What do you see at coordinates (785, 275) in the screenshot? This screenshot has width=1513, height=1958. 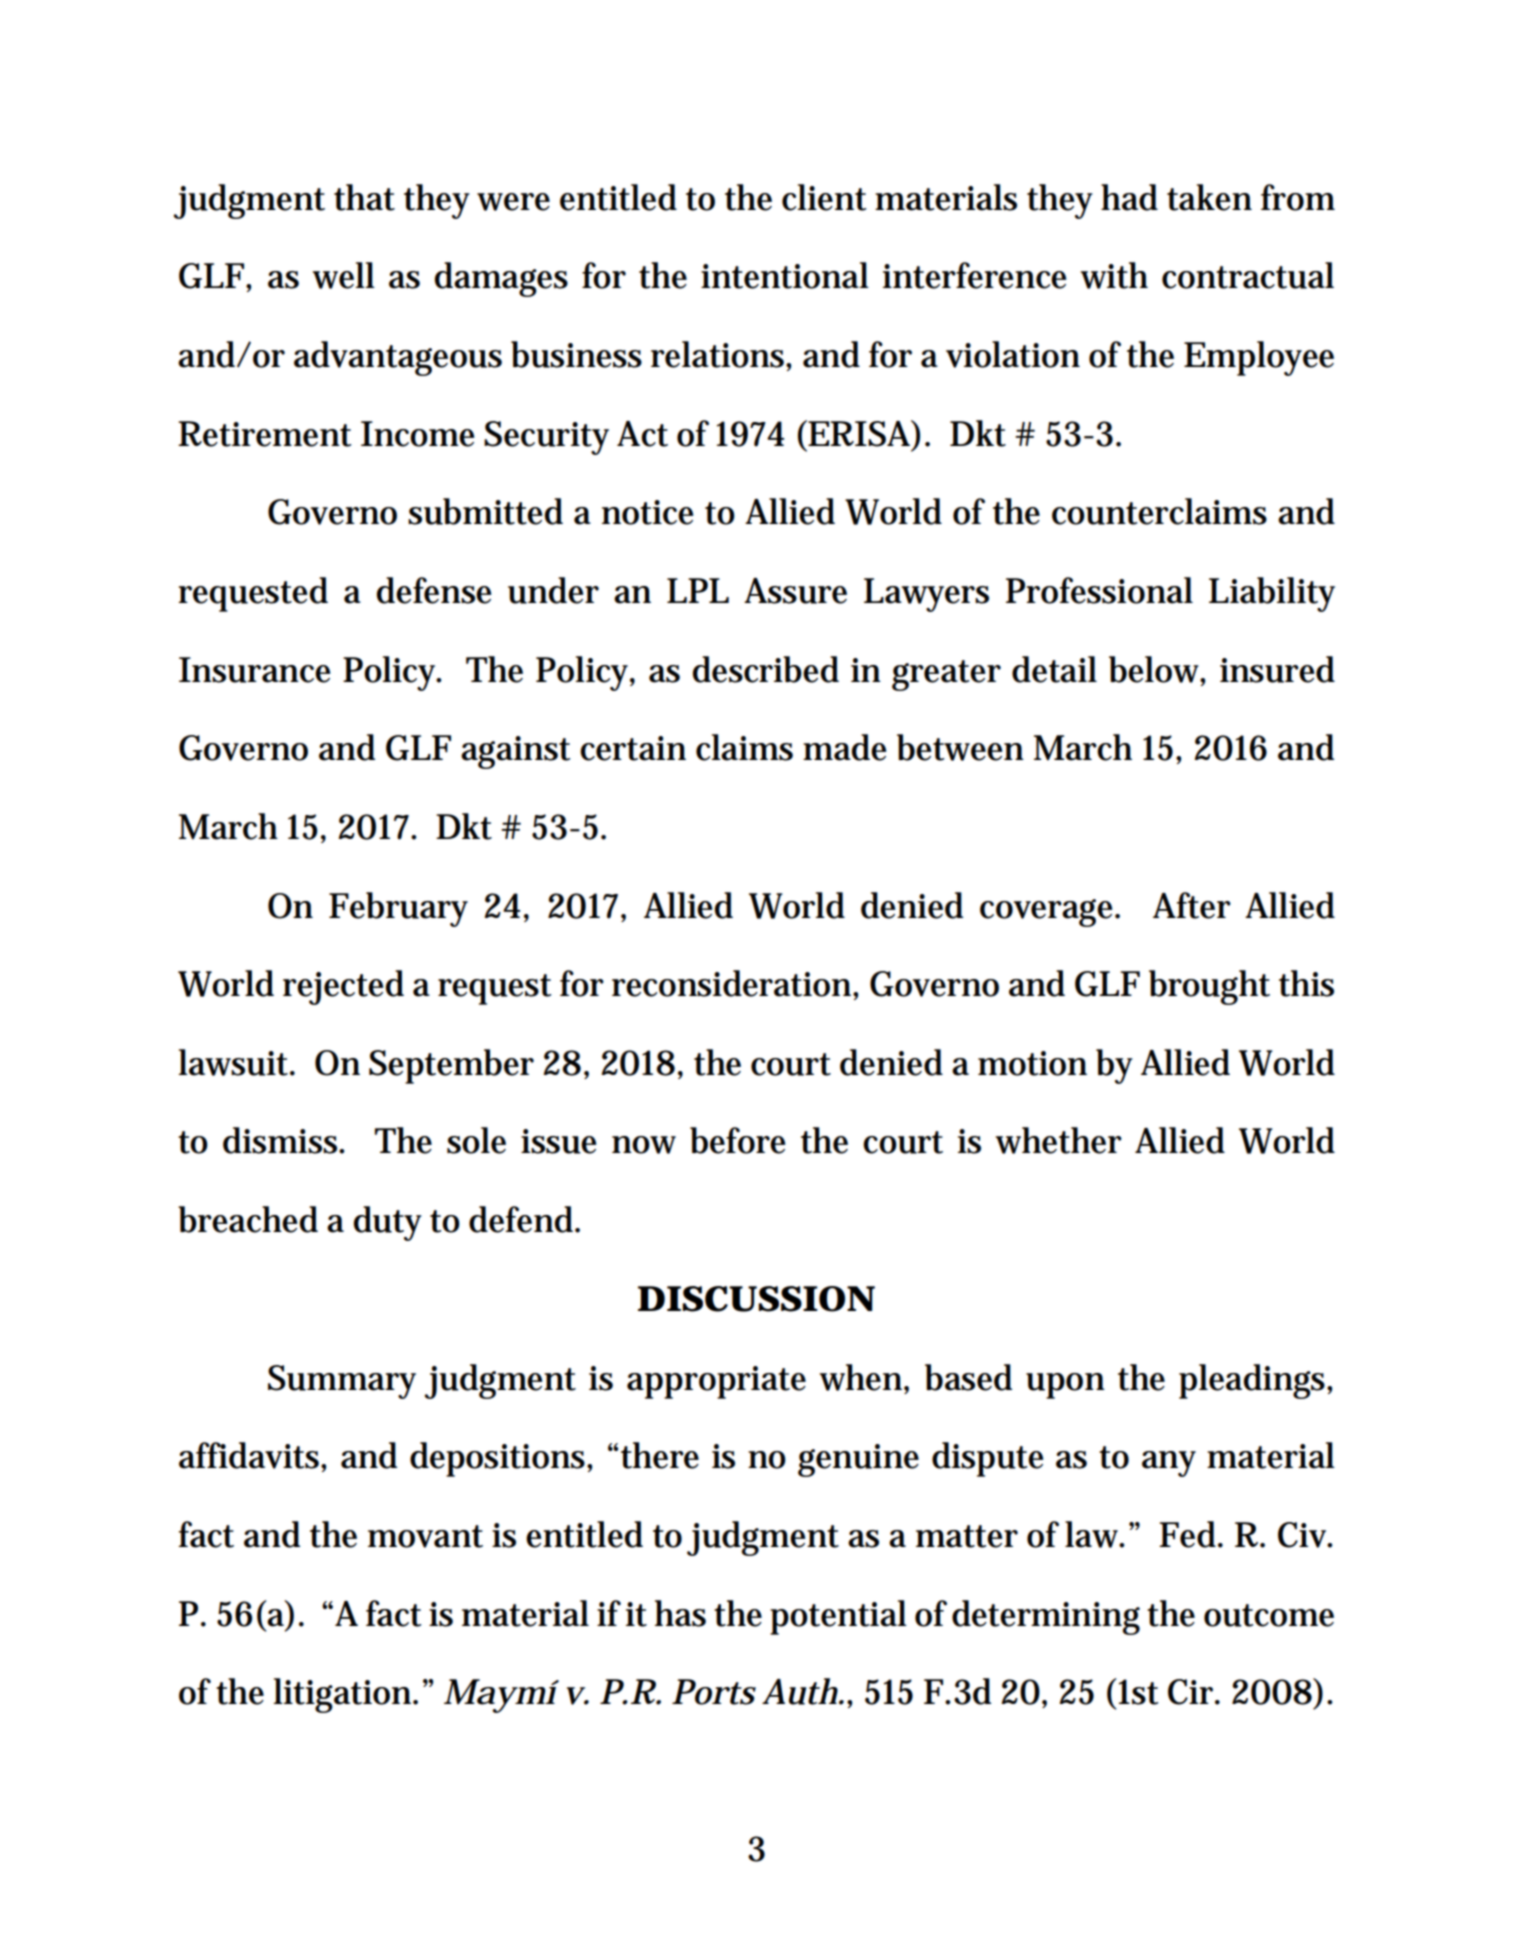 I see `intentional` at bounding box center [785, 275].
